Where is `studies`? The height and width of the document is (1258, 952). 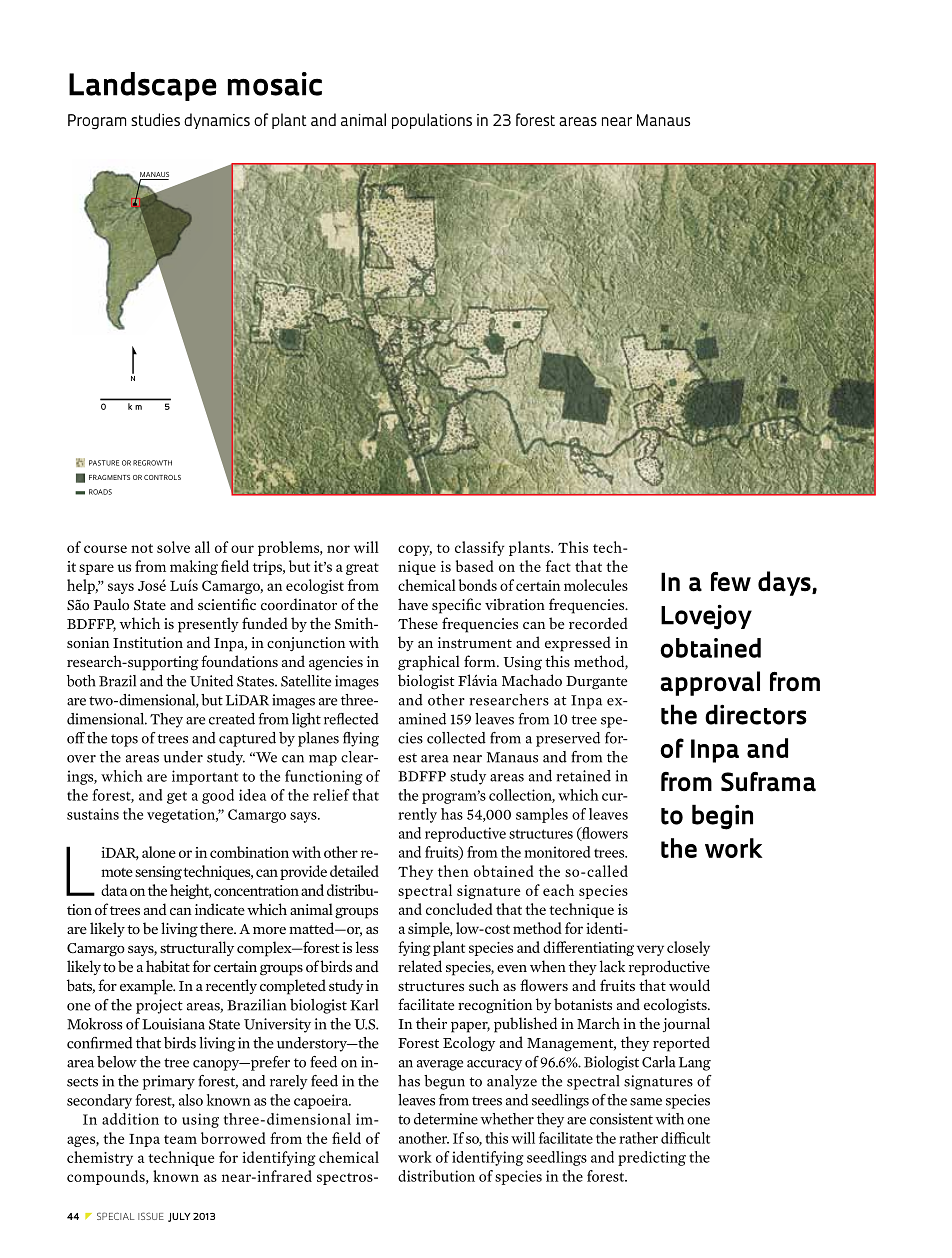 studies is located at coordinates (155, 119).
